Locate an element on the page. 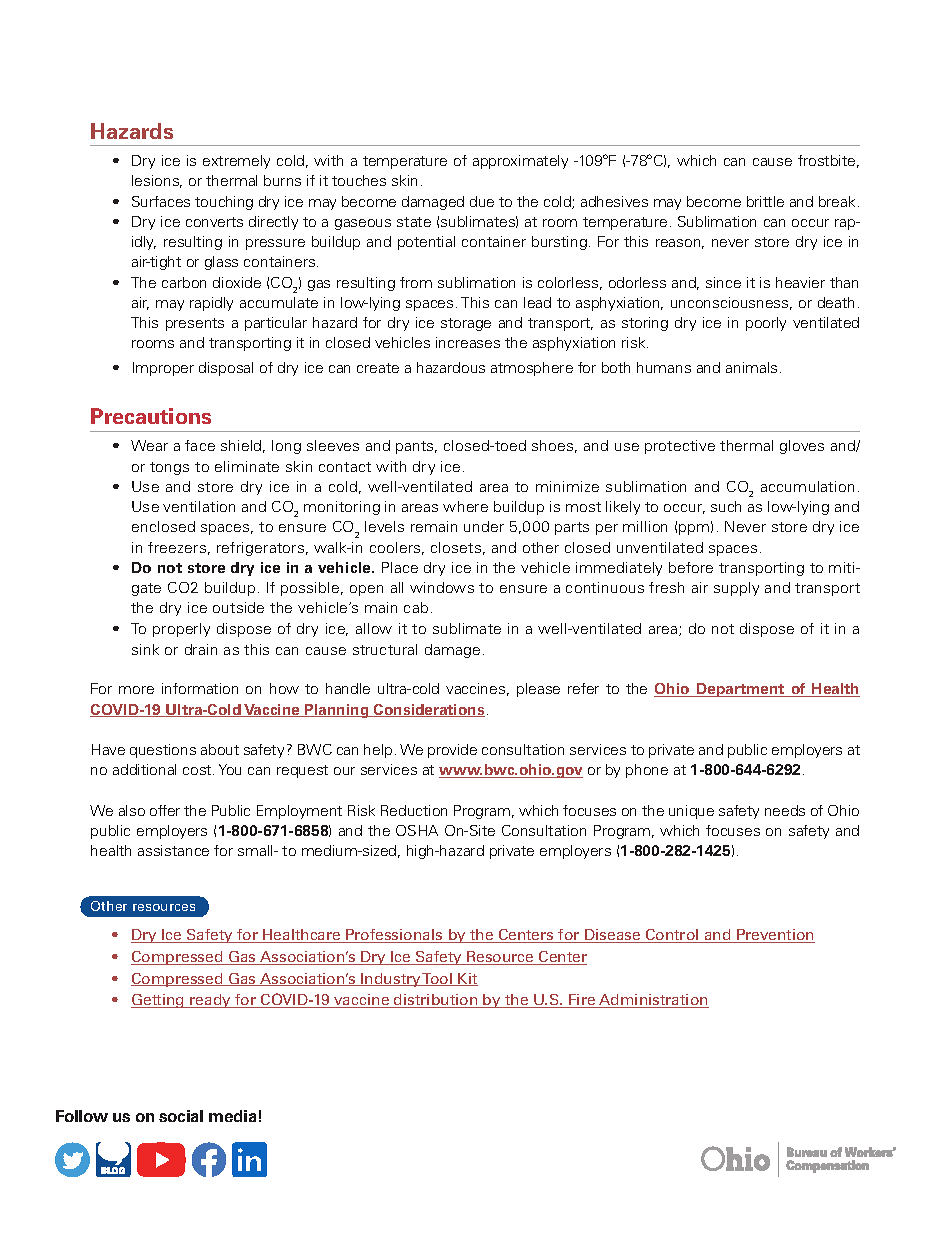 The image size is (952, 1233). such is located at coordinates (726, 506).
